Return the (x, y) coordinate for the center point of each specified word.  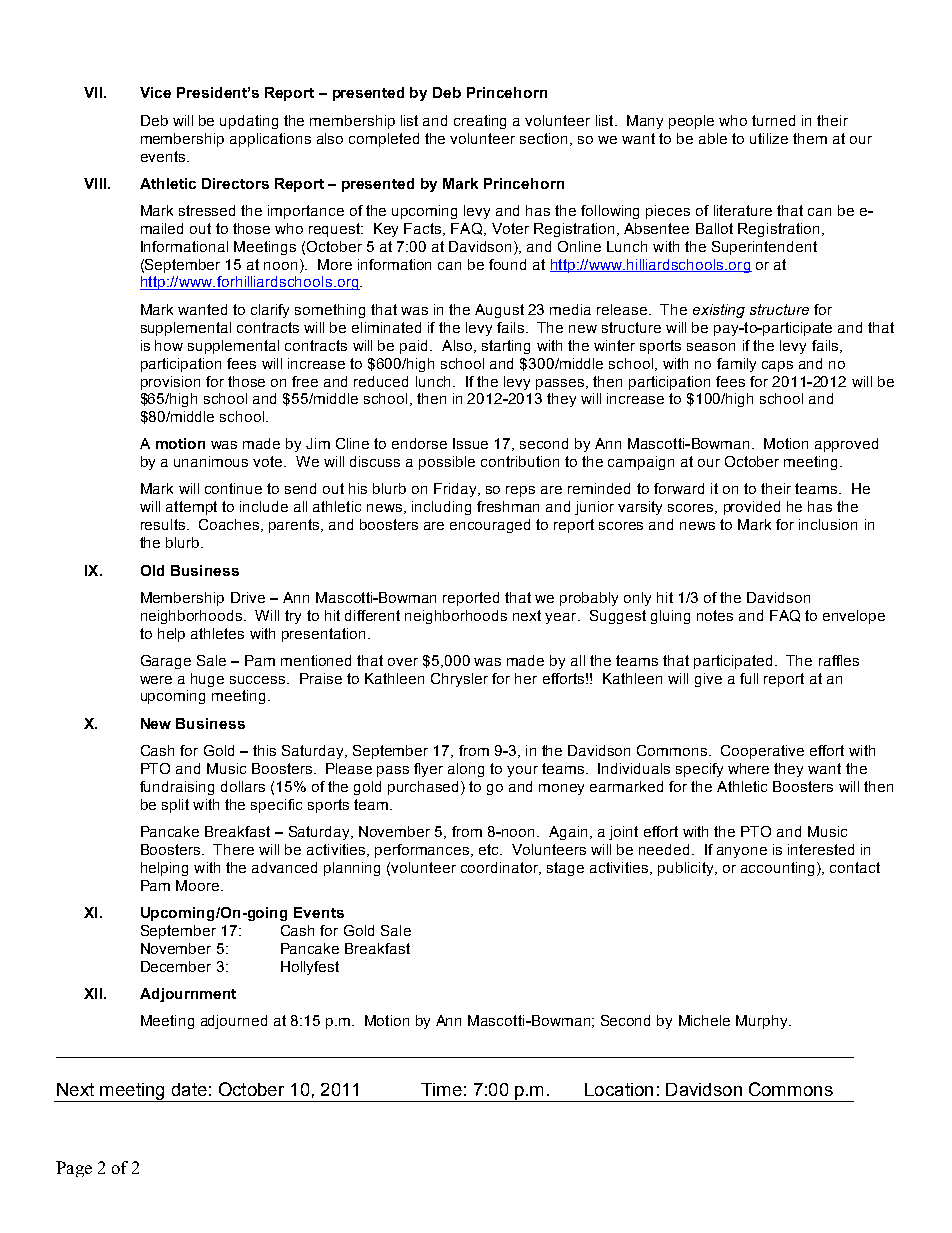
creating (480, 122)
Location (619, 1089)
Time (441, 1089)
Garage (166, 662)
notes (715, 615)
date (189, 1089)
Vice (155, 92)
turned (773, 120)
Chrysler (459, 680)
